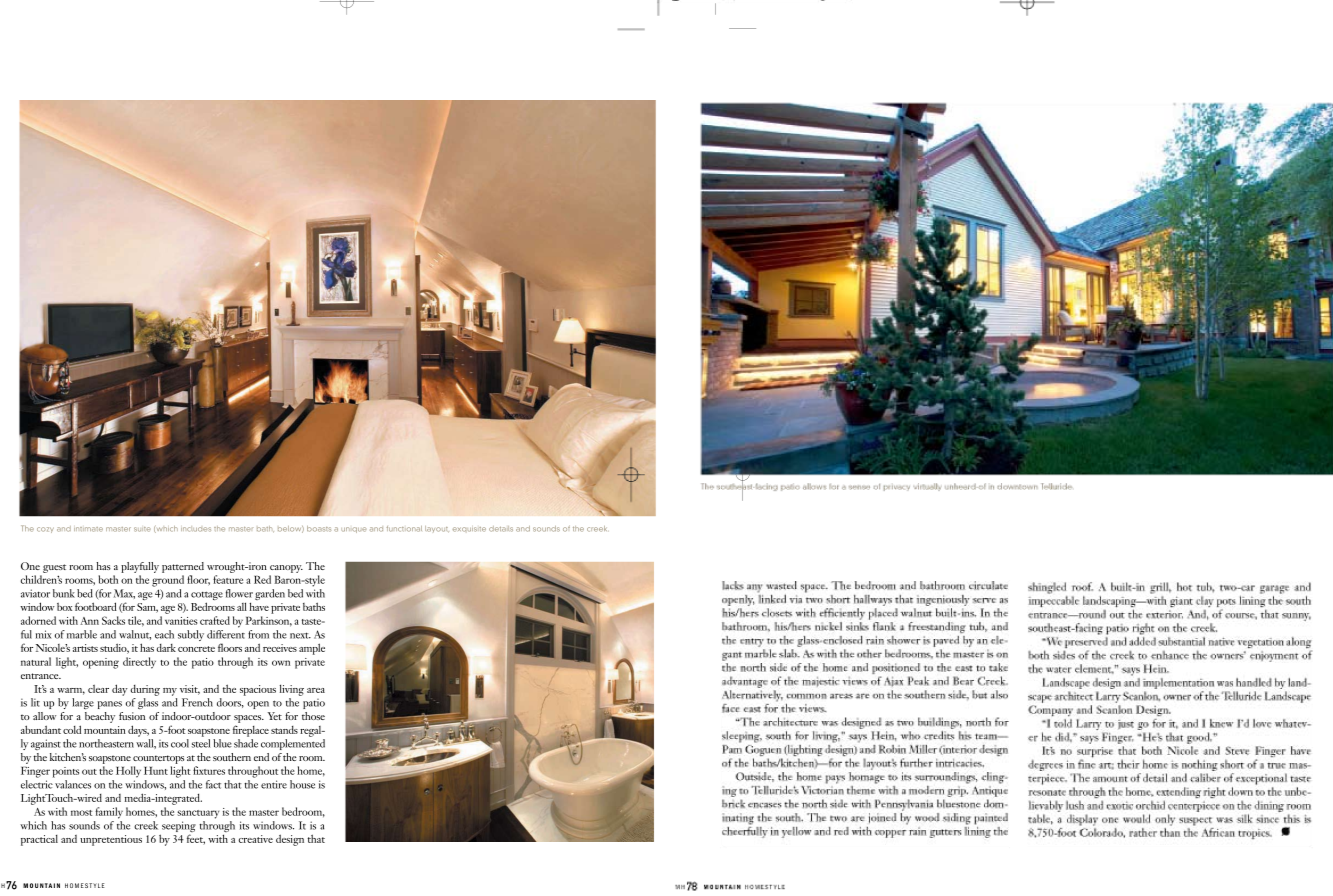  I want to click on spacious, so click(258, 690).
